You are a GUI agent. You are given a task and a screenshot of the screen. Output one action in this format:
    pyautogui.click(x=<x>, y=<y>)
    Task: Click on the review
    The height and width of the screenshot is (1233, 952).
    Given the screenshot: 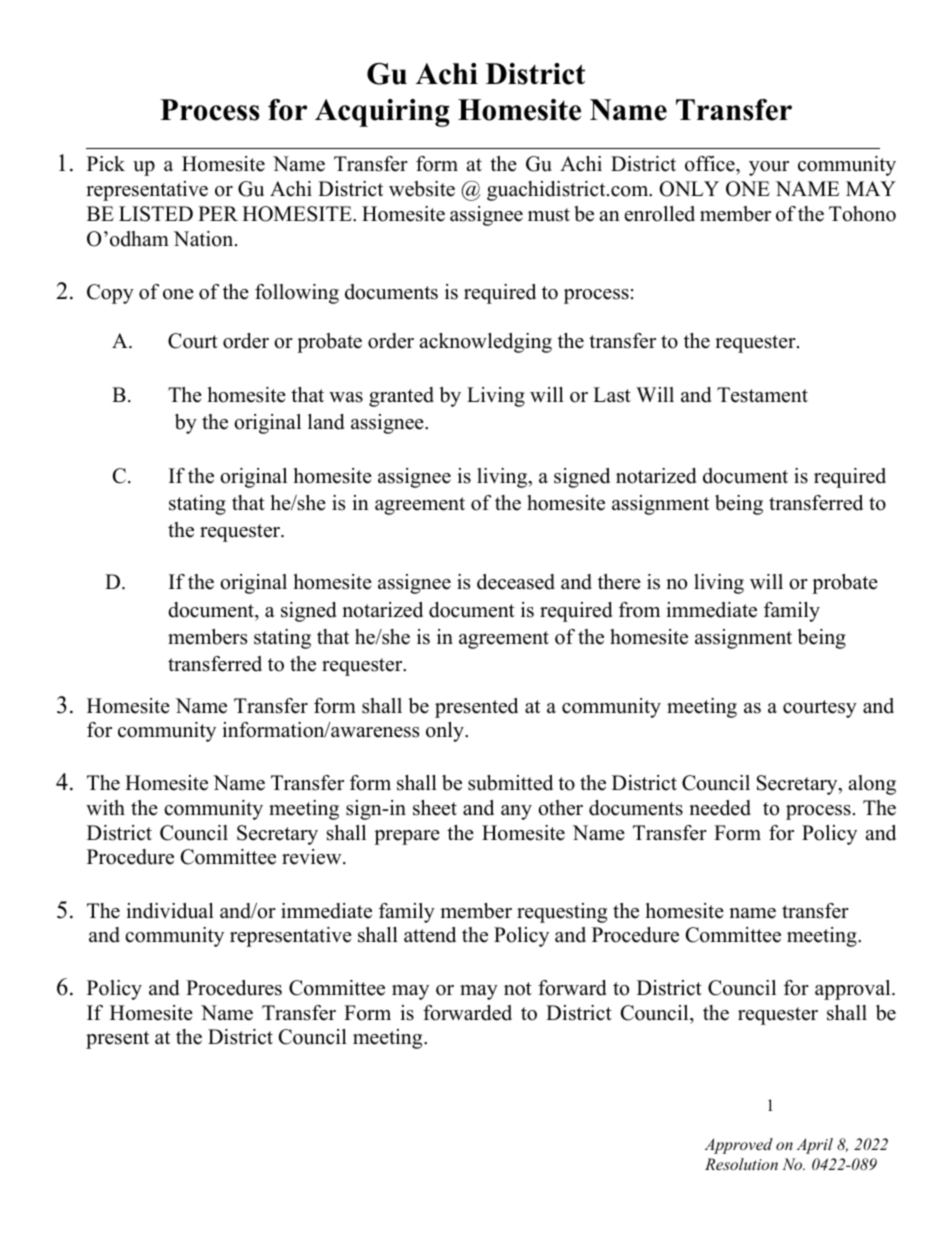 What is the action you would take?
    pyautogui.click(x=313, y=857)
